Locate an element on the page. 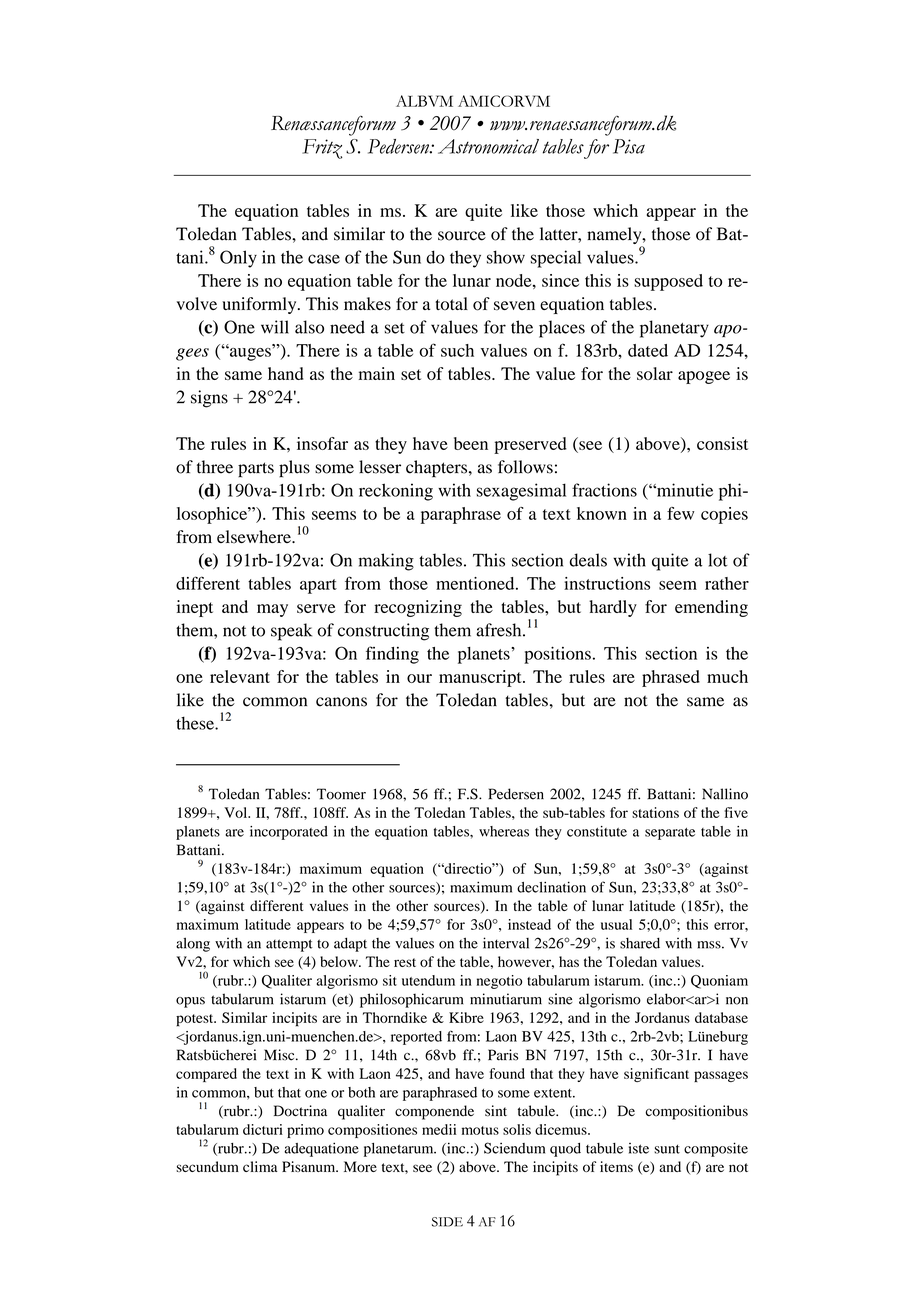 The width and height of the document is (924, 1308). much is located at coordinates (727, 676).
